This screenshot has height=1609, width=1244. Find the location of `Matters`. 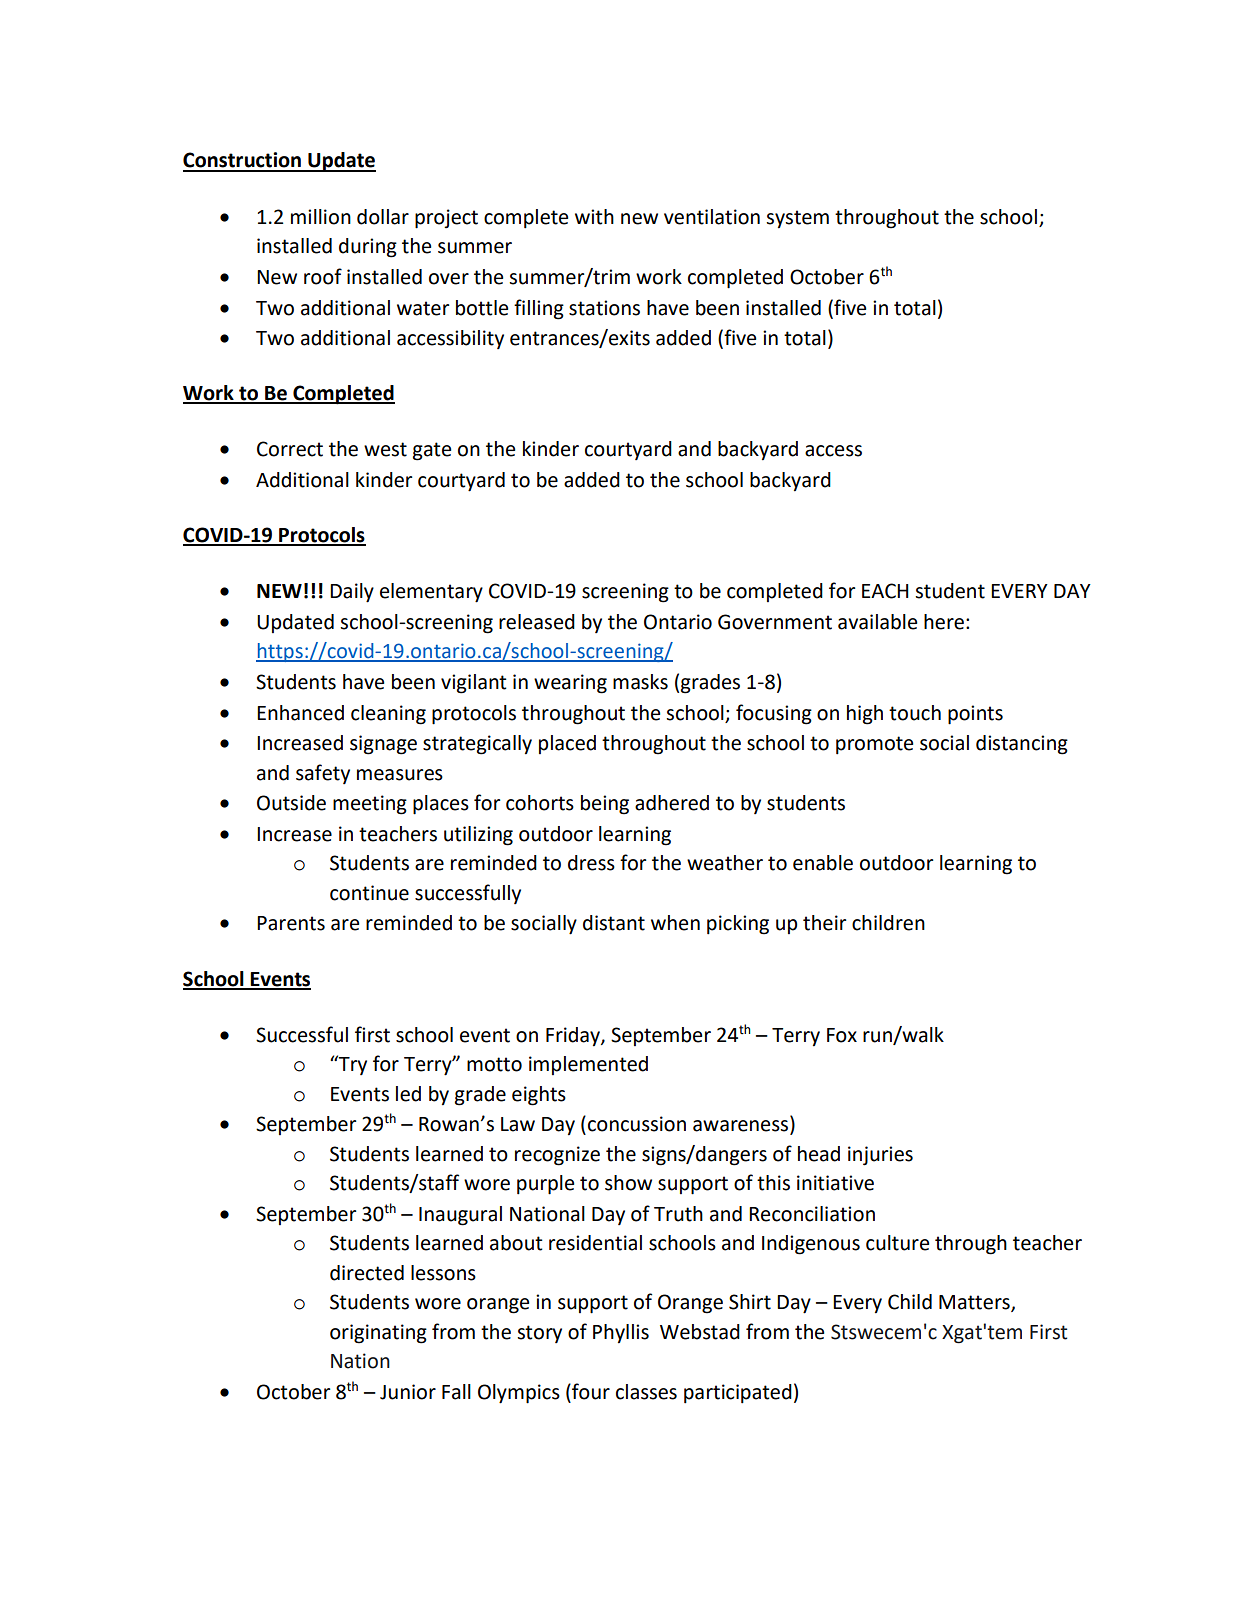

Matters is located at coordinates (975, 1303).
